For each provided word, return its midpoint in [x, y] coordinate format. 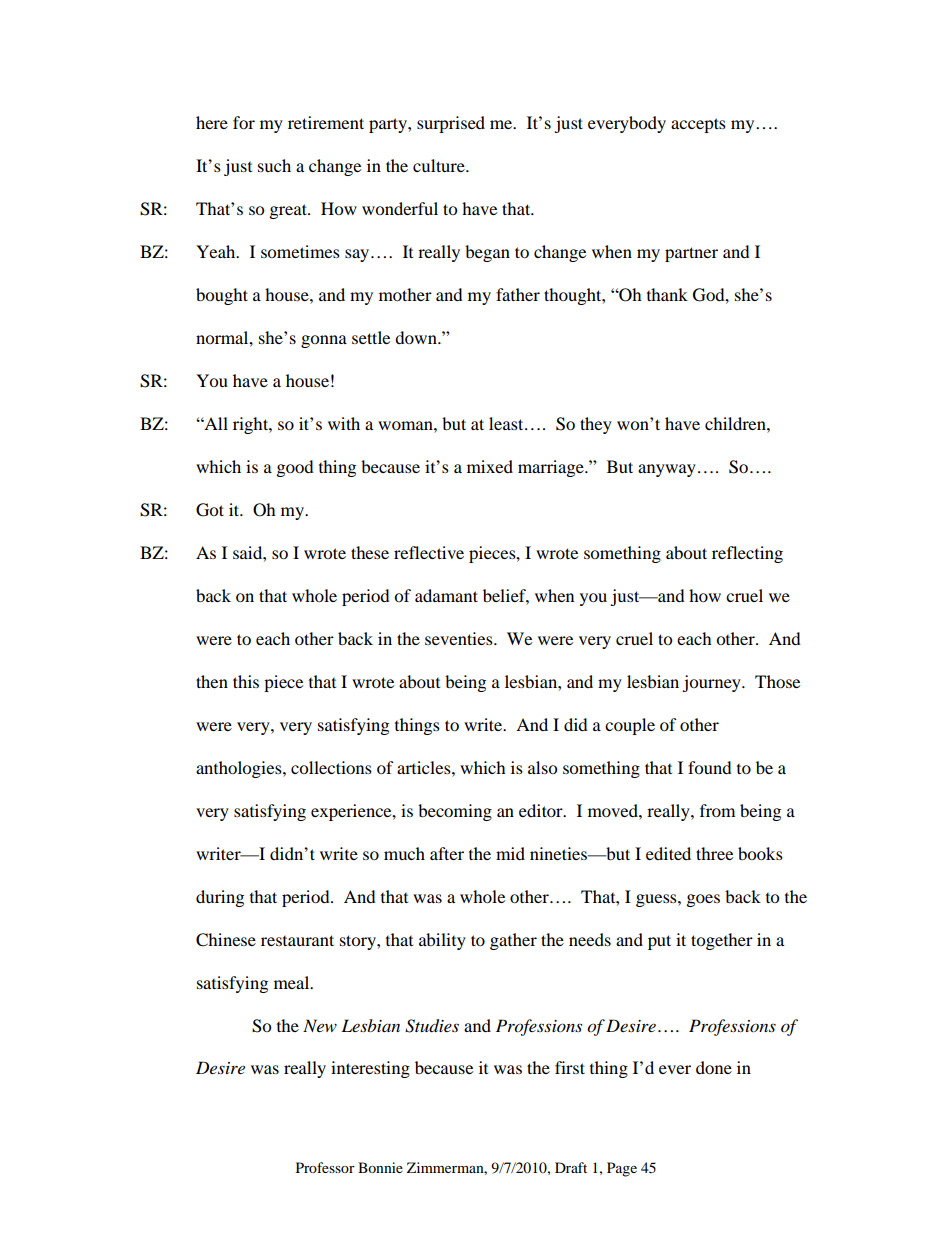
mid [510, 853]
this [246, 681]
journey [712, 683]
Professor [325, 1167]
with [344, 423]
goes [703, 900]
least [507, 423]
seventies [460, 638]
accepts [698, 125]
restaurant [297, 940]
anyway [667, 470]
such [274, 165]
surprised [451, 124]
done [714, 1067]
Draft [571, 1167]
